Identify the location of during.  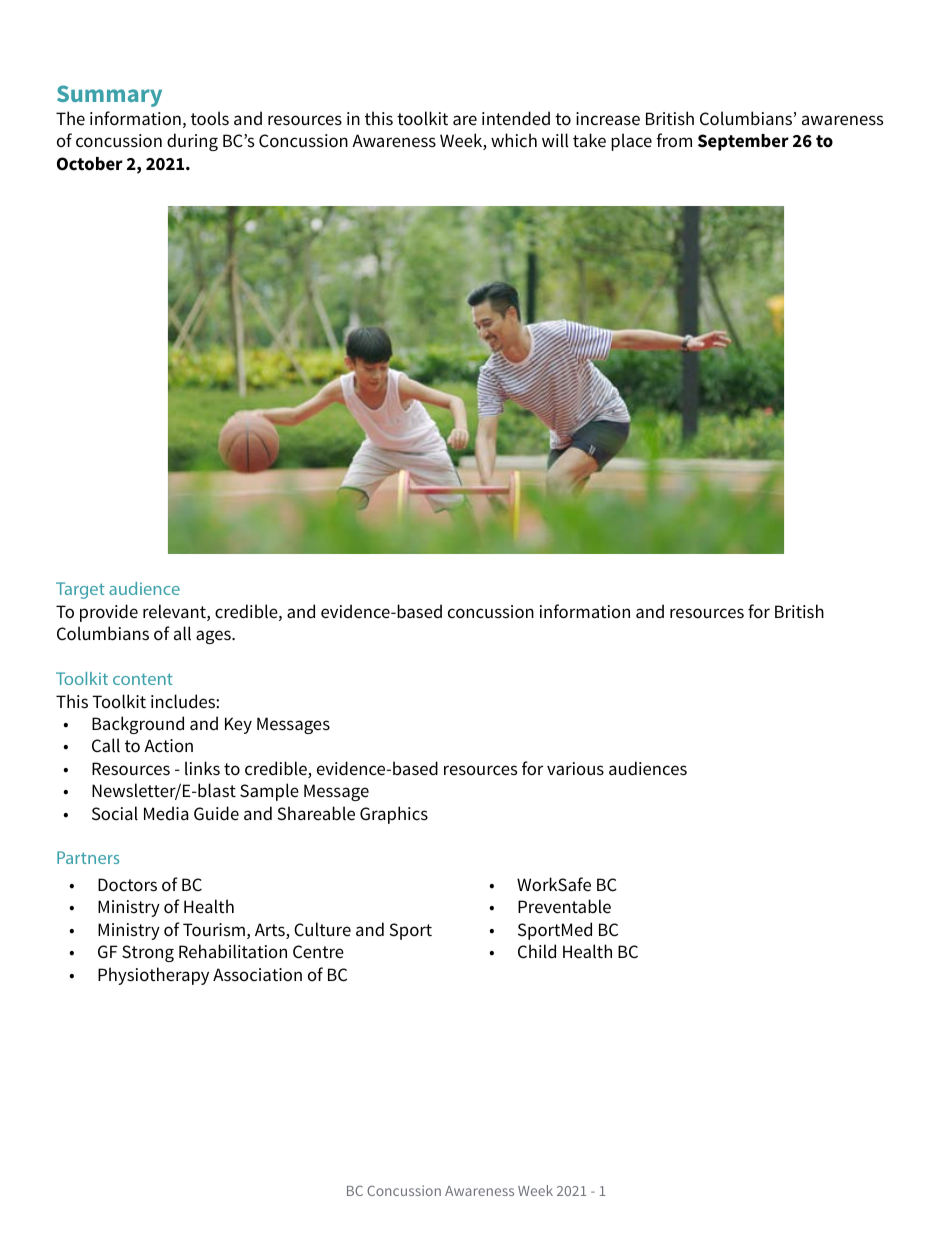
(192, 142).
